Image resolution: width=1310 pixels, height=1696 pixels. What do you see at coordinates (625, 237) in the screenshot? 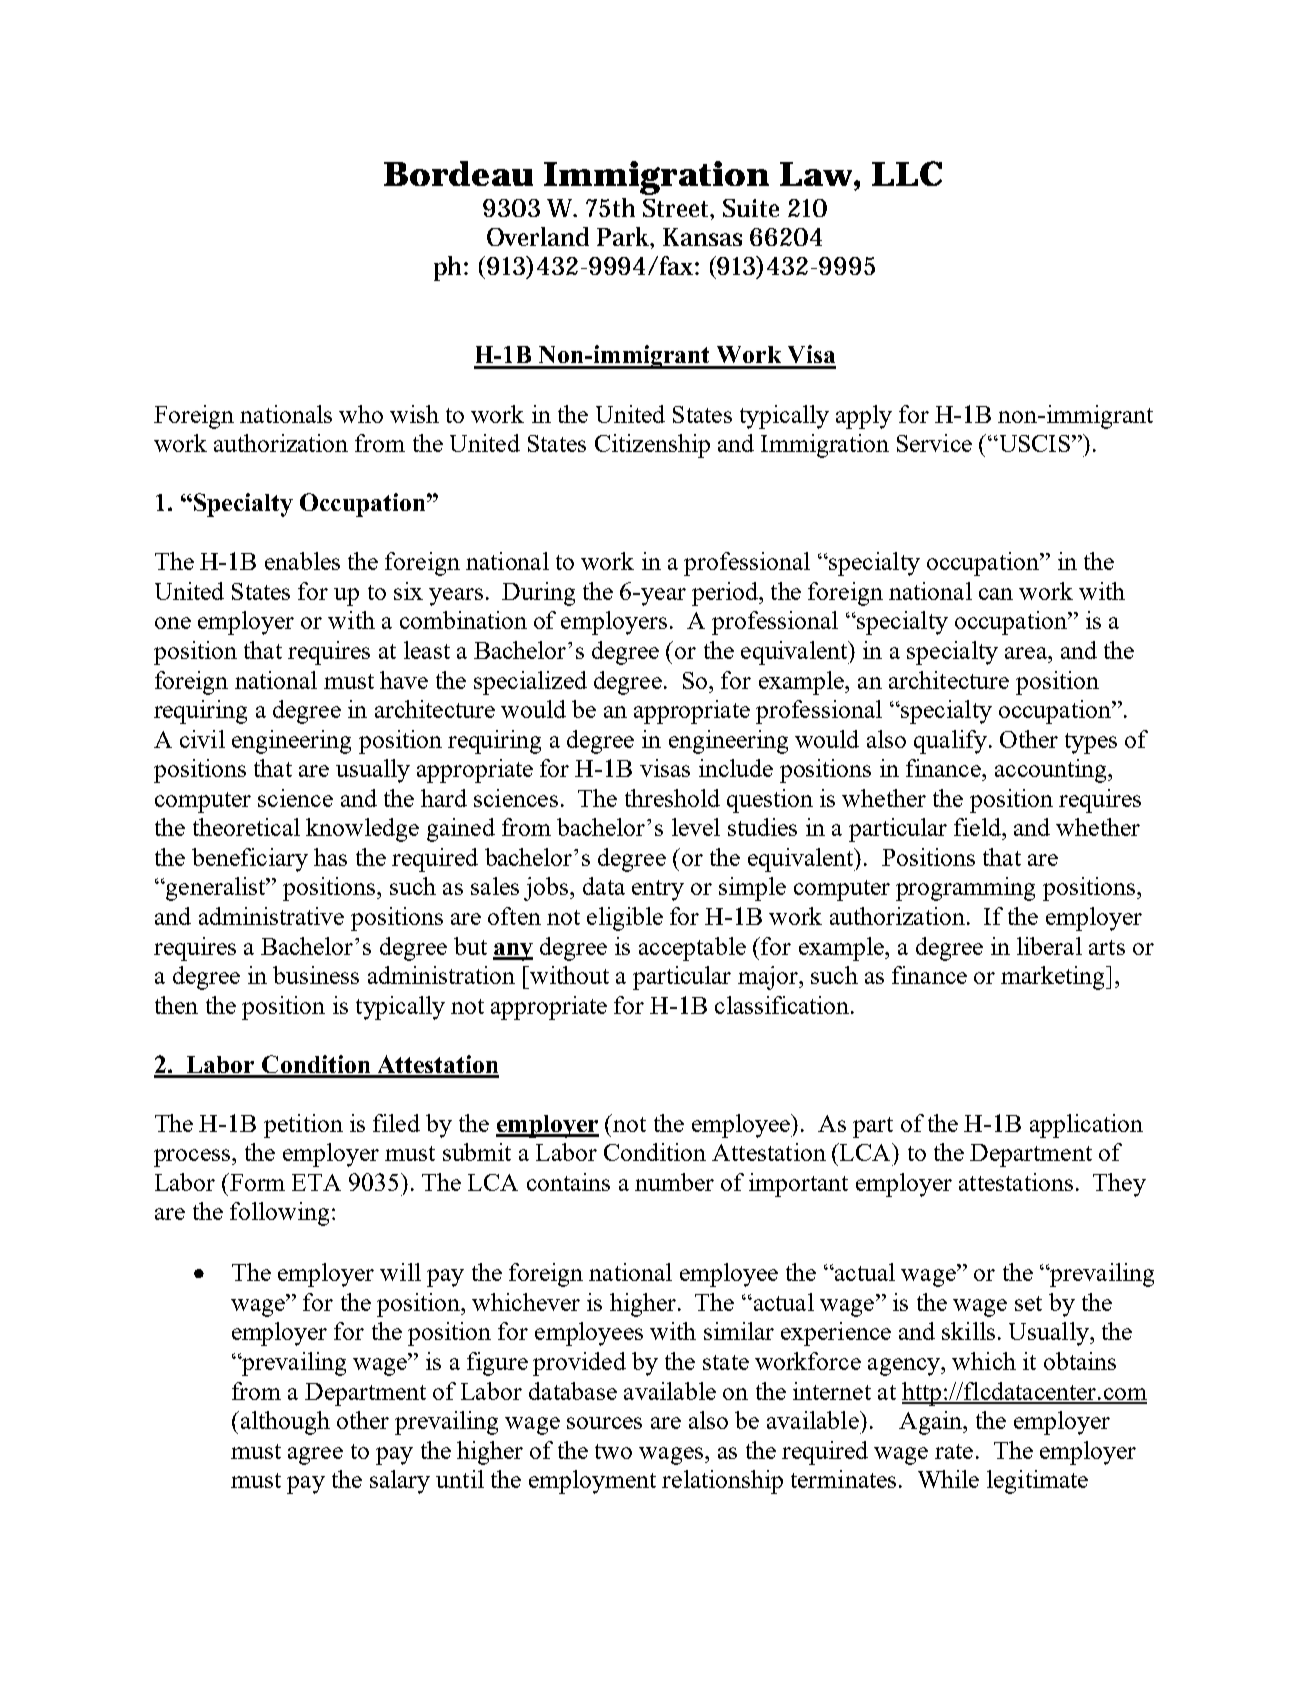
I see `Park` at bounding box center [625, 237].
